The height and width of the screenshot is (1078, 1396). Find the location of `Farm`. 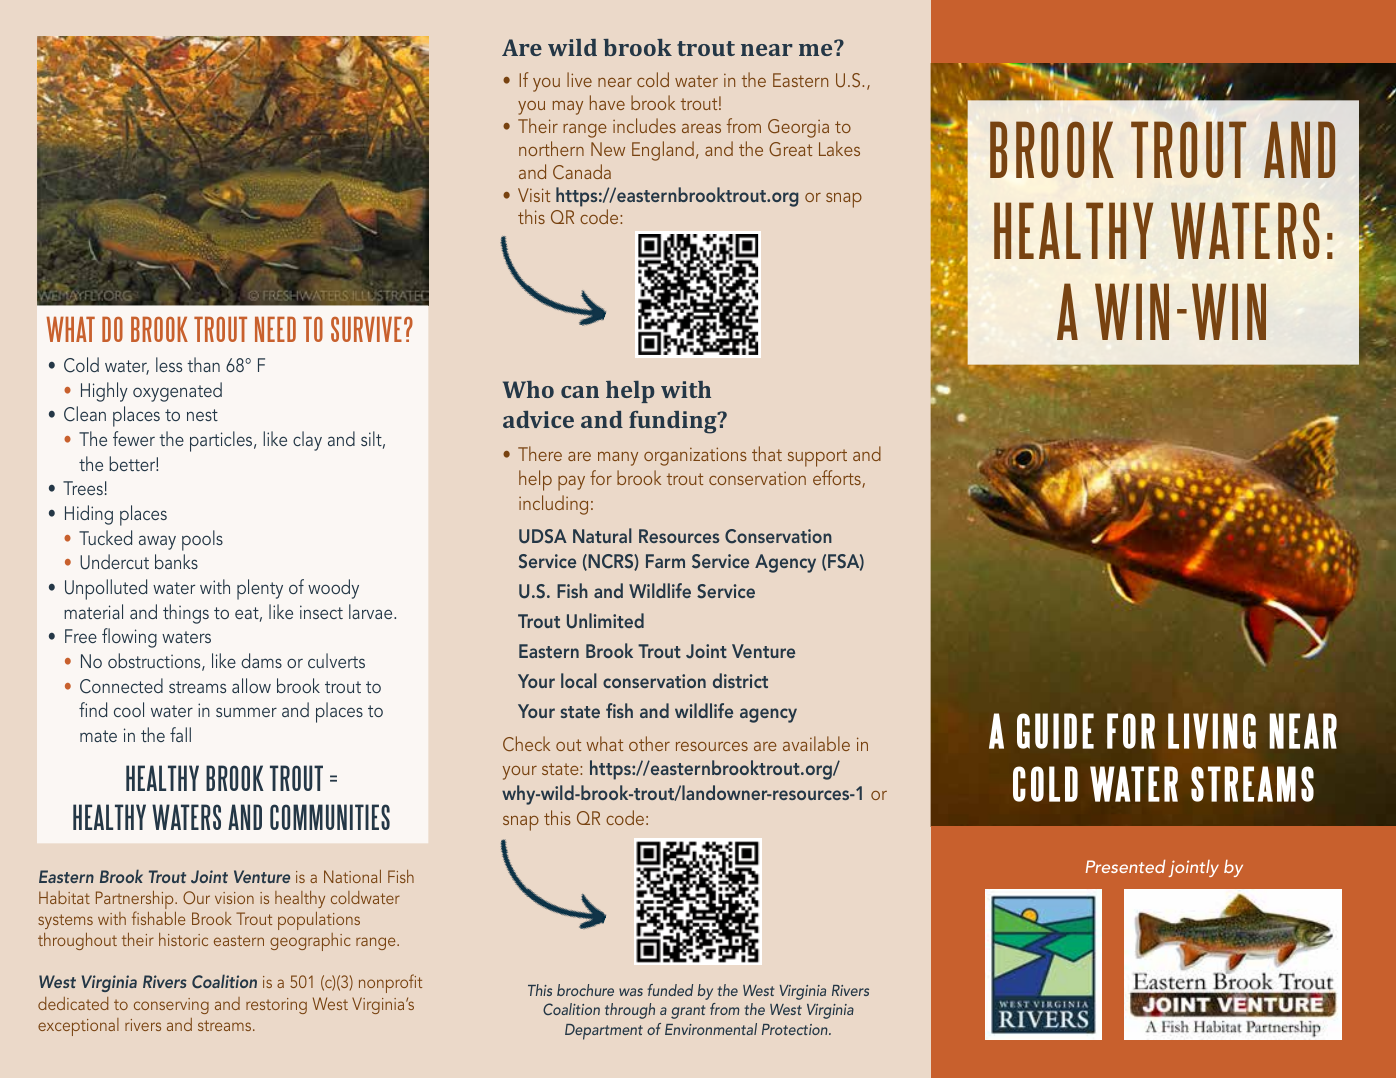

Farm is located at coordinates (665, 561).
